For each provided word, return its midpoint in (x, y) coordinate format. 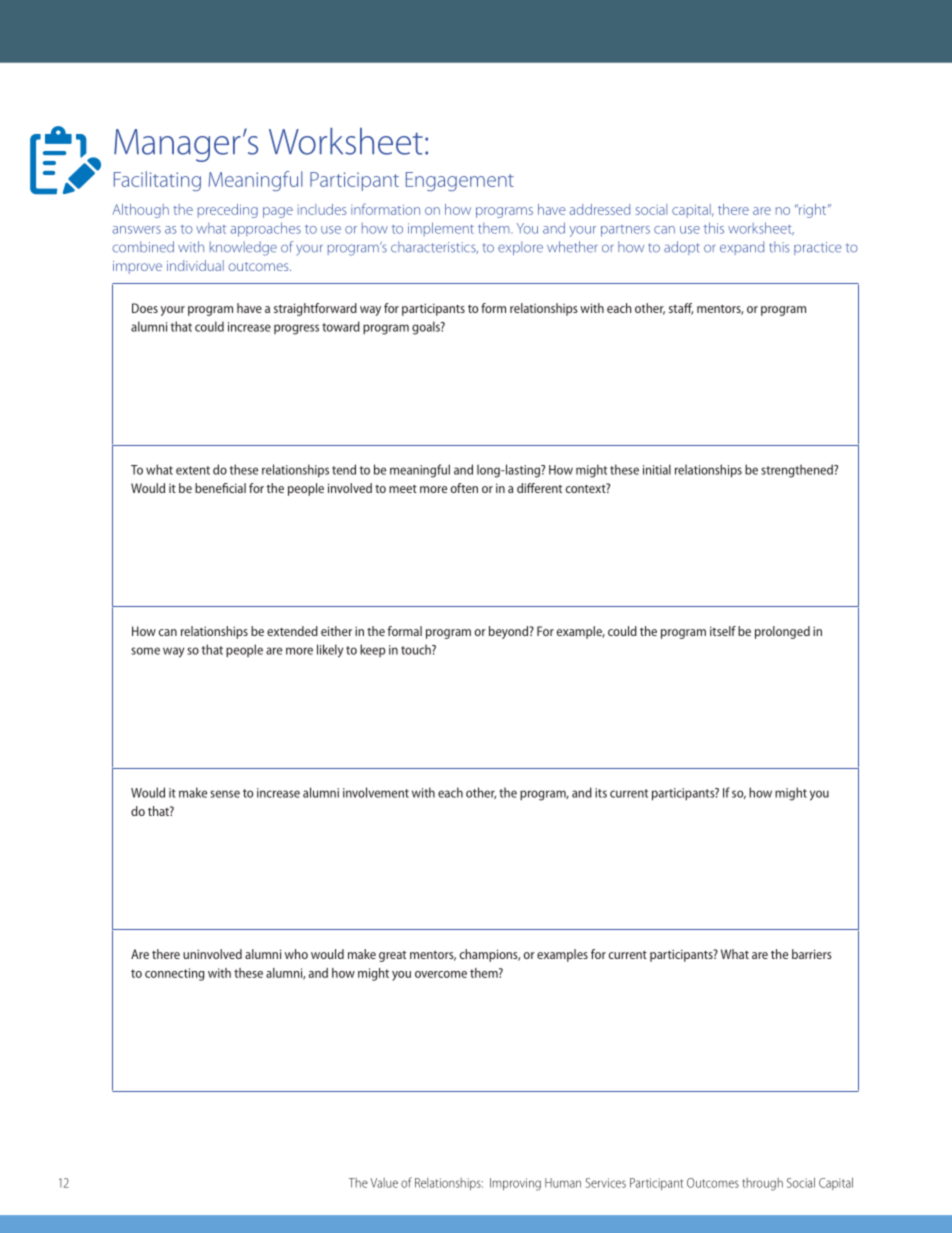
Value (384, 1183)
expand (742, 248)
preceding (228, 211)
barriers (812, 954)
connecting (175, 974)
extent (193, 470)
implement (441, 229)
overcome (441, 974)
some (145, 651)
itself (723, 631)
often (464, 488)
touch (417, 649)
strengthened (798, 471)
